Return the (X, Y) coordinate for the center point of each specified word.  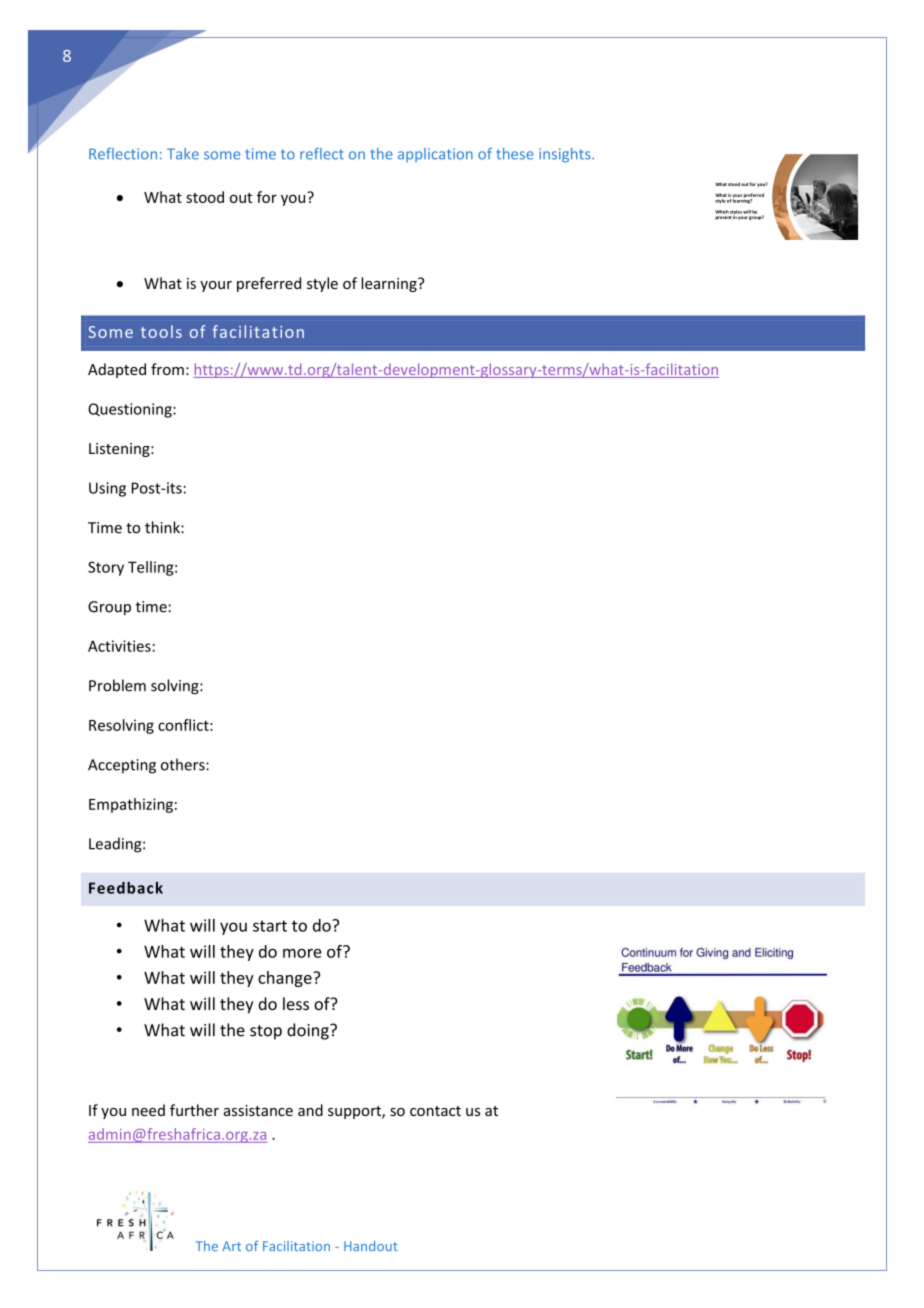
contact (435, 1111)
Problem (117, 685)
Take (183, 154)
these (515, 154)
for (267, 197)
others (184, 764)
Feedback (126, 888)
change (286, 979)
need (148, 1110)
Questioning (131, 410)
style (322, 284)
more (302, 953)
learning (390, 284)
